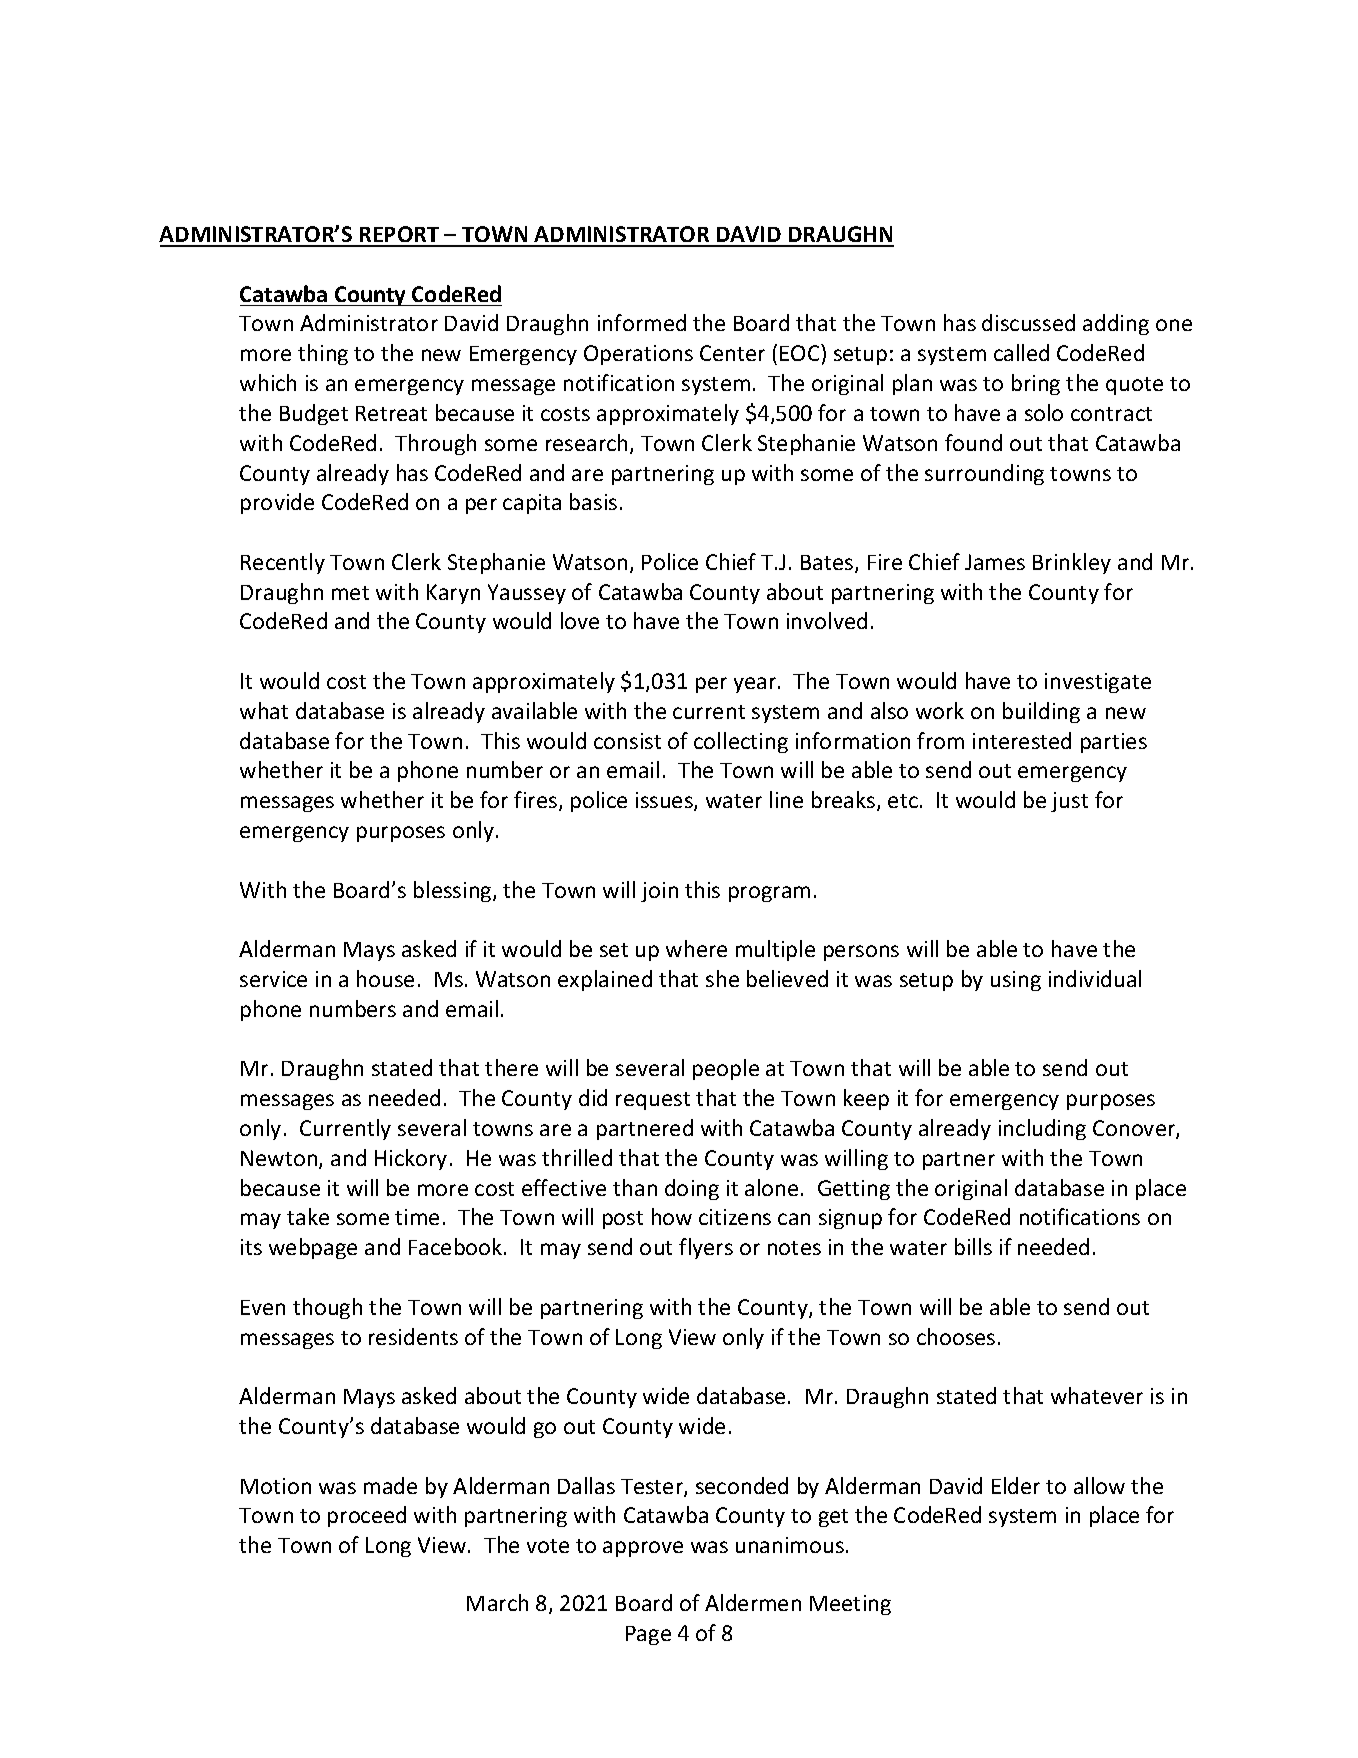  What do you see at coordinates (1022, 740) in the document?
I see `interested` at bounding box center [1022, 740].
